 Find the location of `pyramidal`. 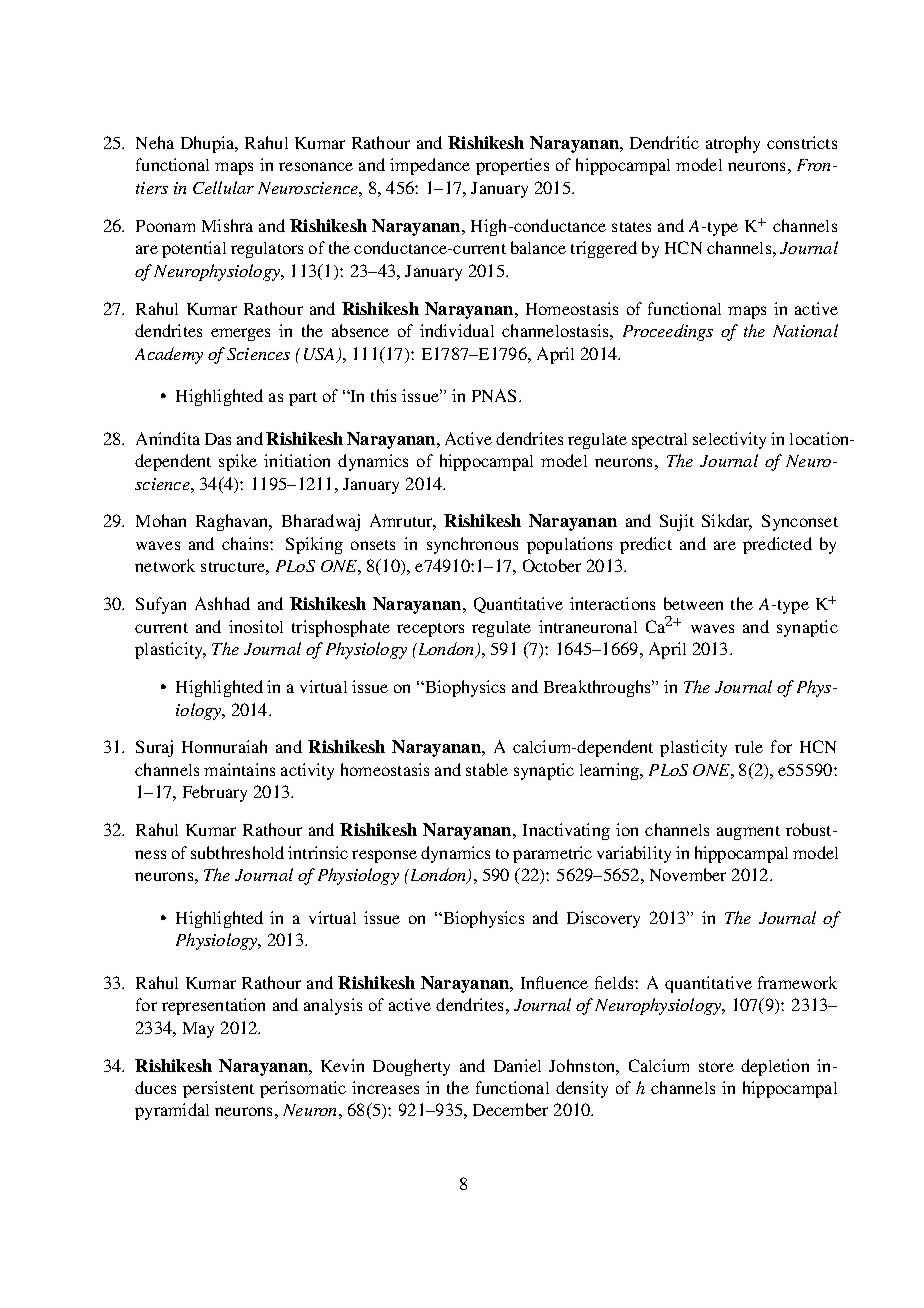

pyramidal is located at coordinates (172, 1111).
